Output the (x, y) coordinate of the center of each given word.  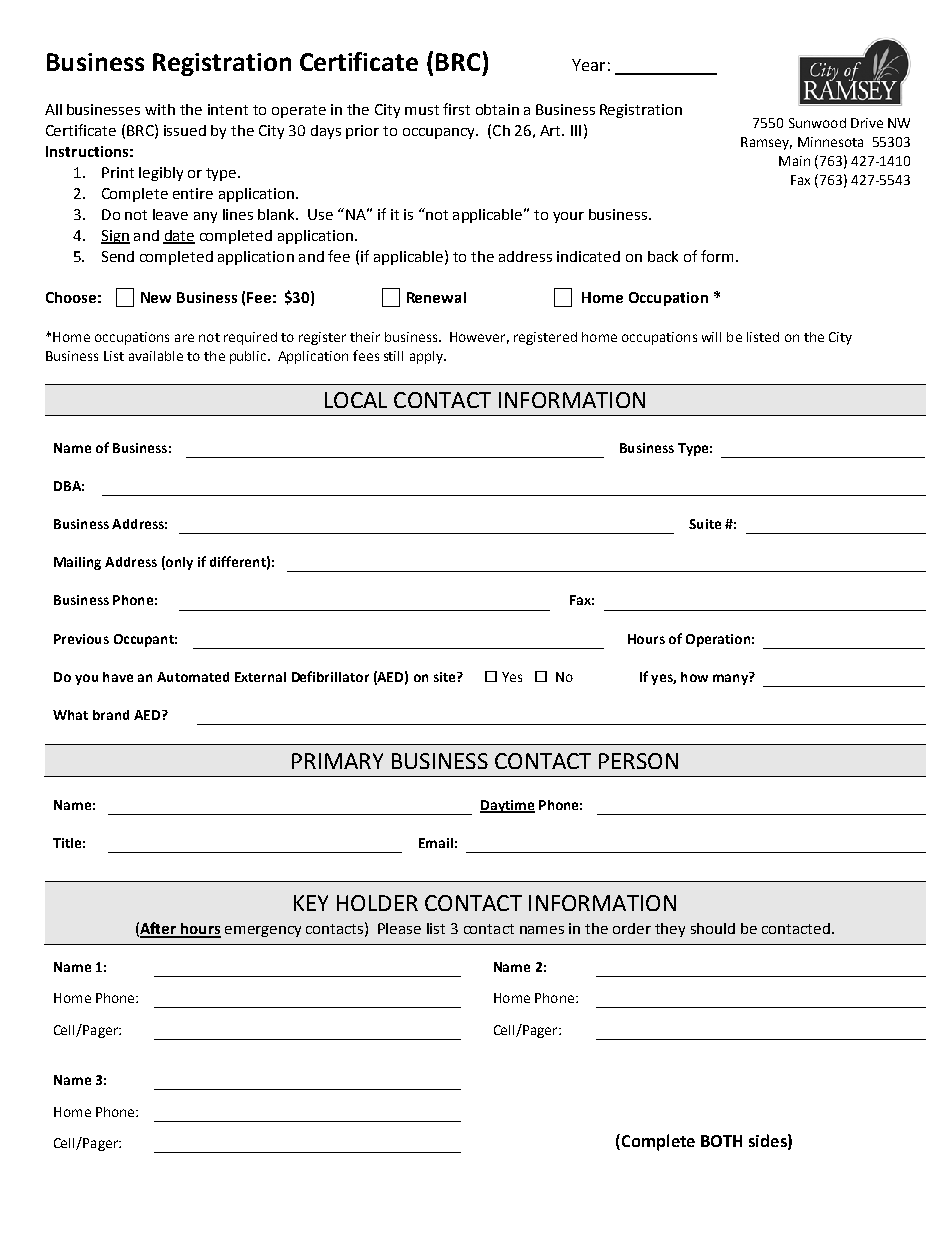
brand (111, 715)
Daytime (507, 806)
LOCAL (356, 400)
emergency (263, 931)
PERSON (638, 761)
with (160, 109)
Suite (705, 524)
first (456, 109)
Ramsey (766, 143)
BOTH (721, 1141)
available (156, 356)
